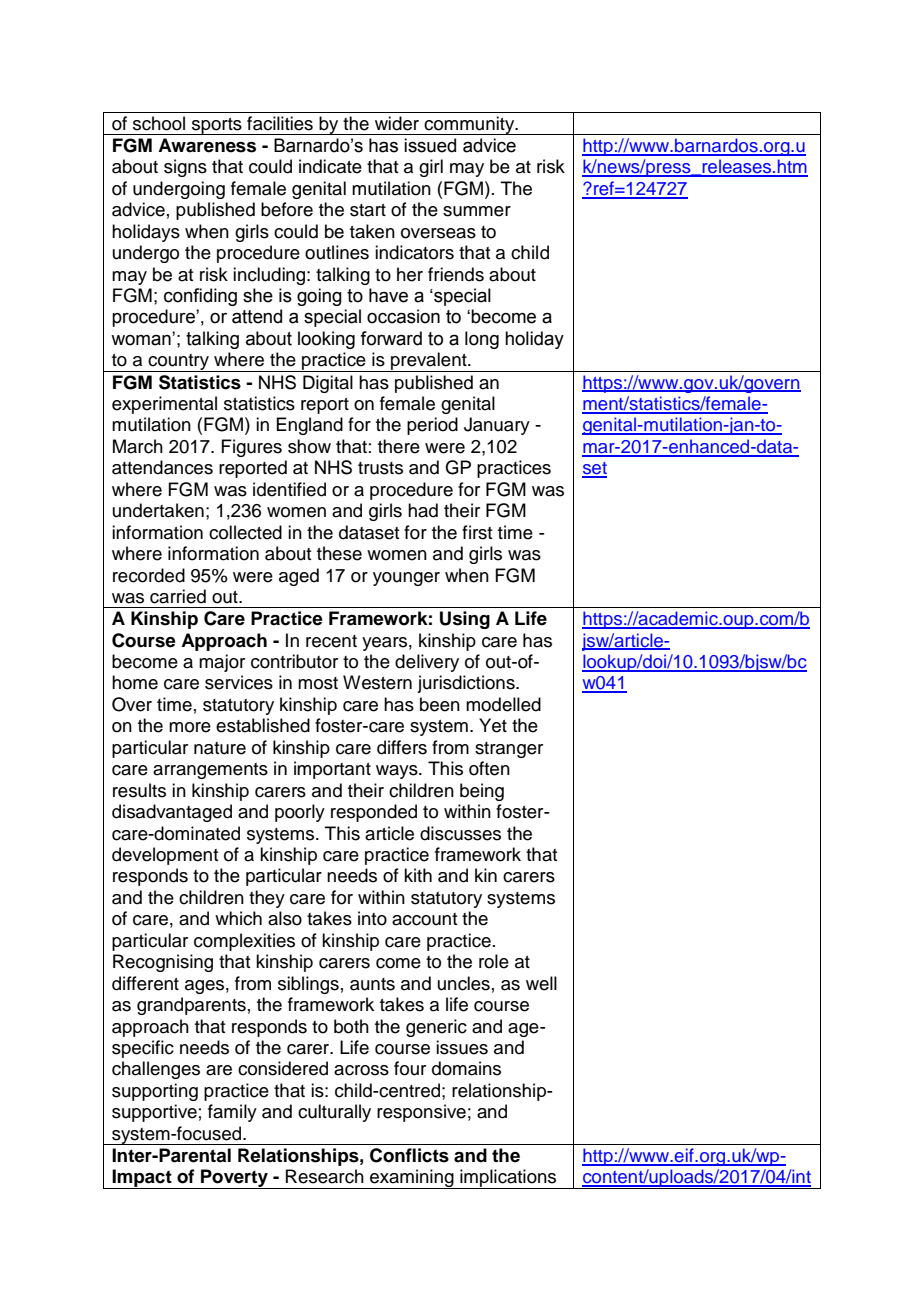 The height and width of the screenshot is (1308, 924). Describe the element at coordinates (185, 168) in the screenshot. I see `signs` at that location.
